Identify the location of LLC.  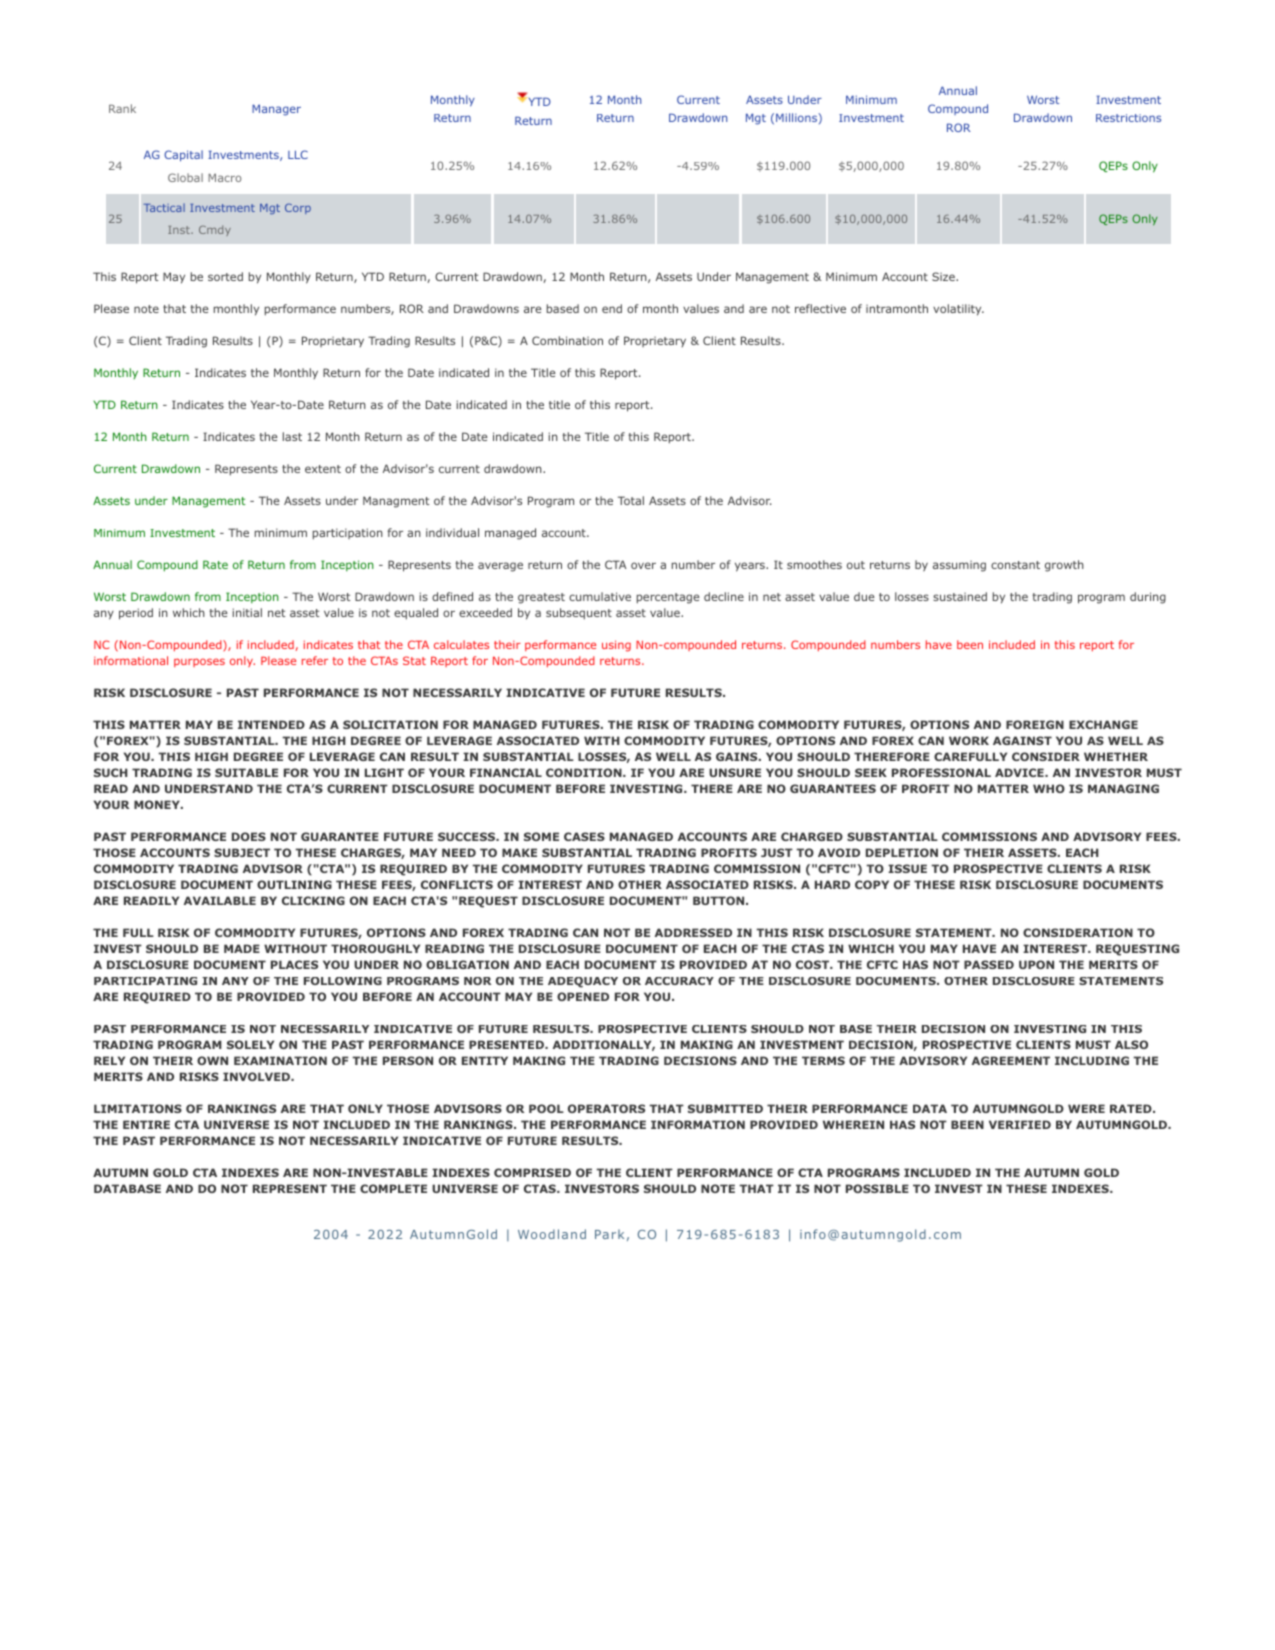
(298, 154).
